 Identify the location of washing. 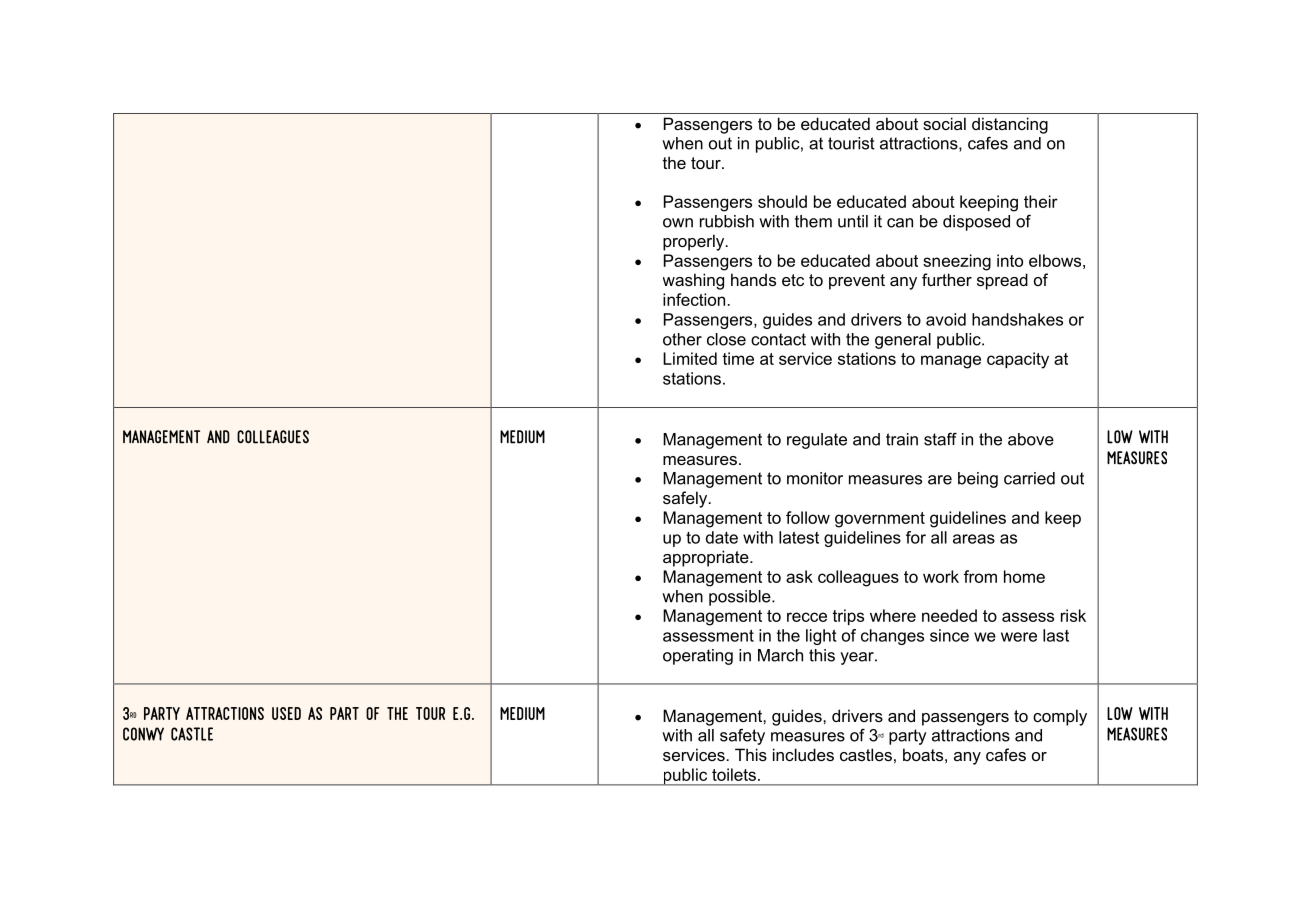
(693, 281).
